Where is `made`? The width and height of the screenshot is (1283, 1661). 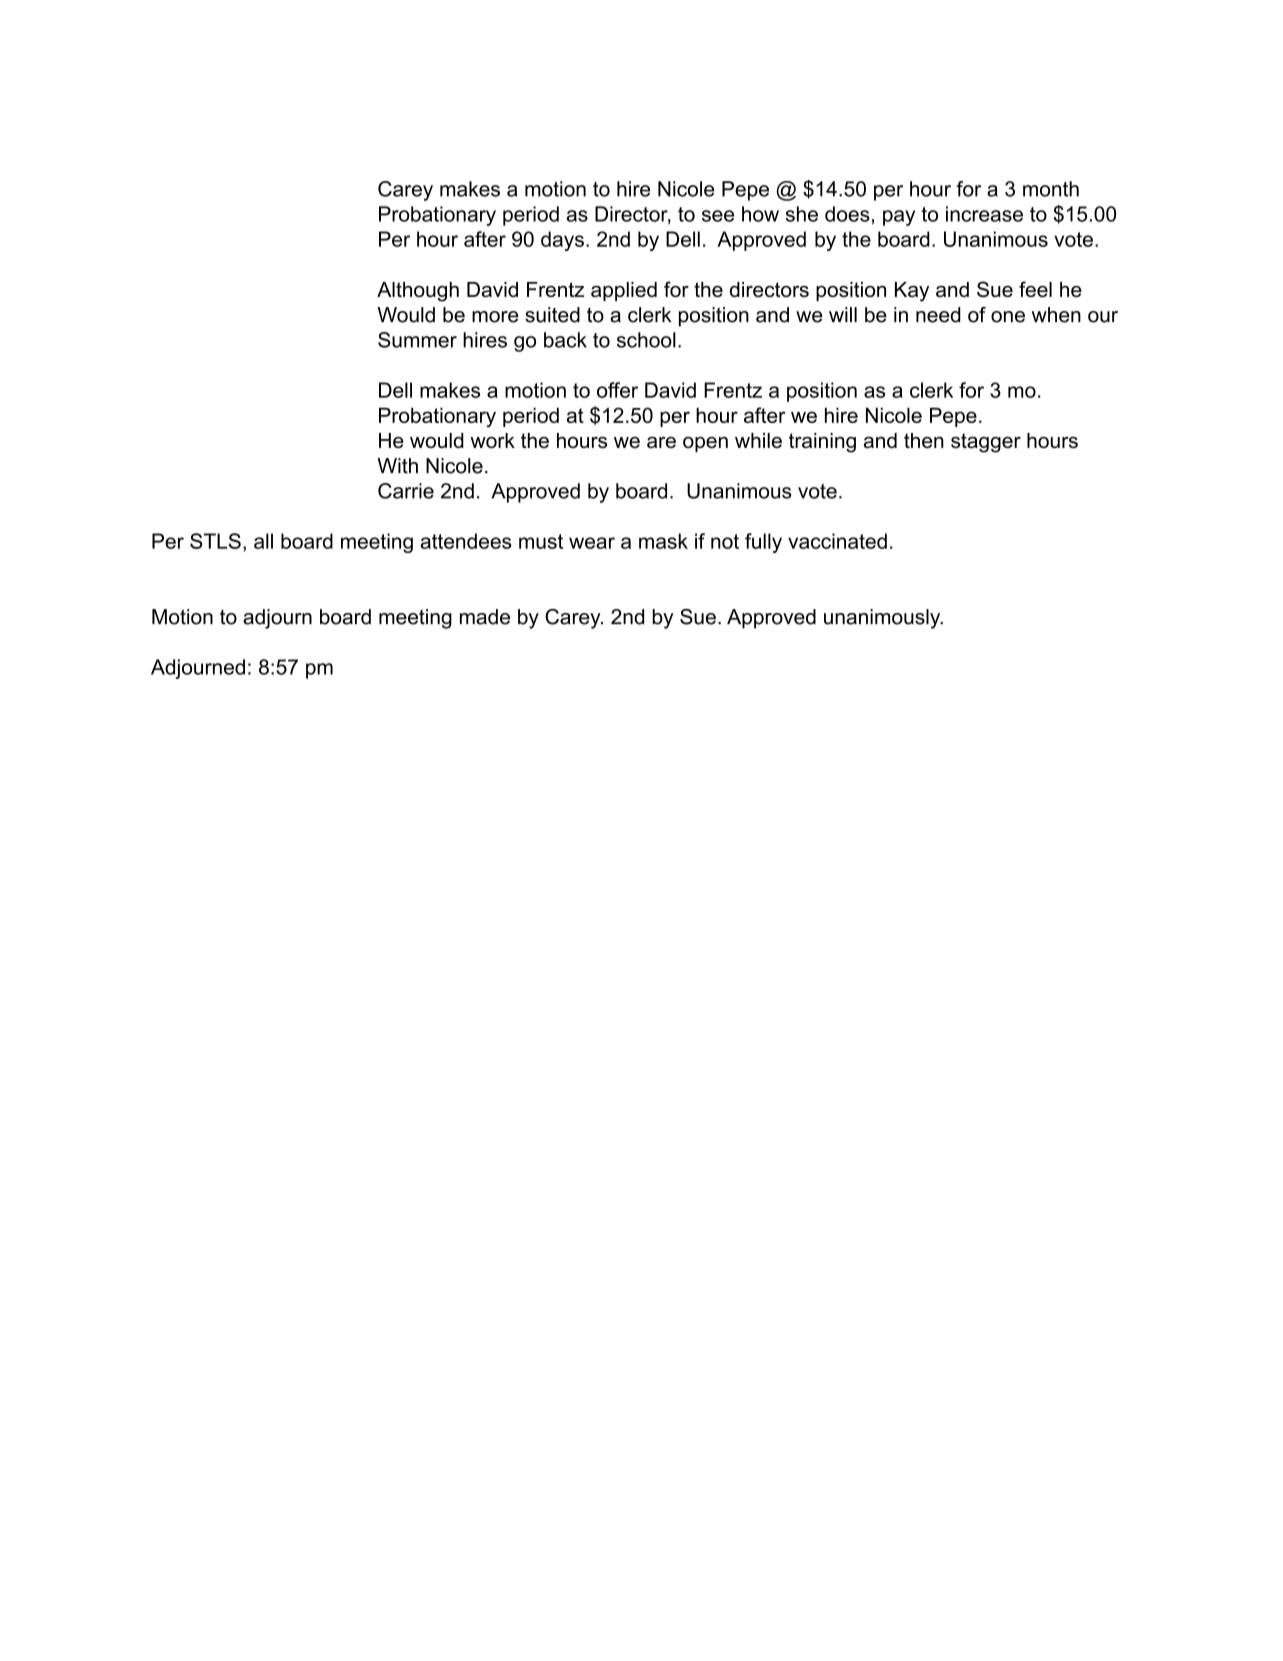
made is located at coordinates (485, 617).
